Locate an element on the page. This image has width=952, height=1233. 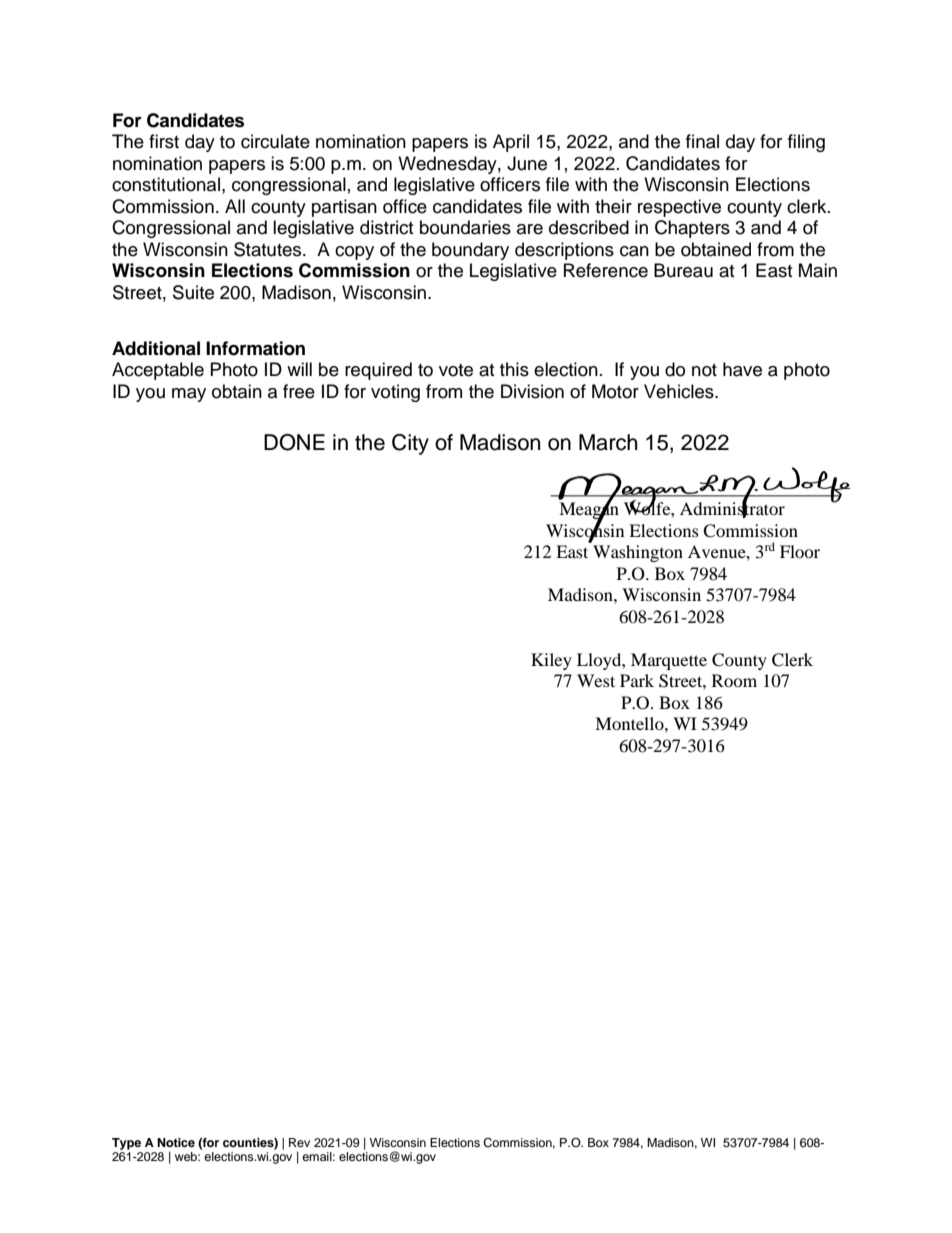
DONE is located at coordinates (294, 442).
